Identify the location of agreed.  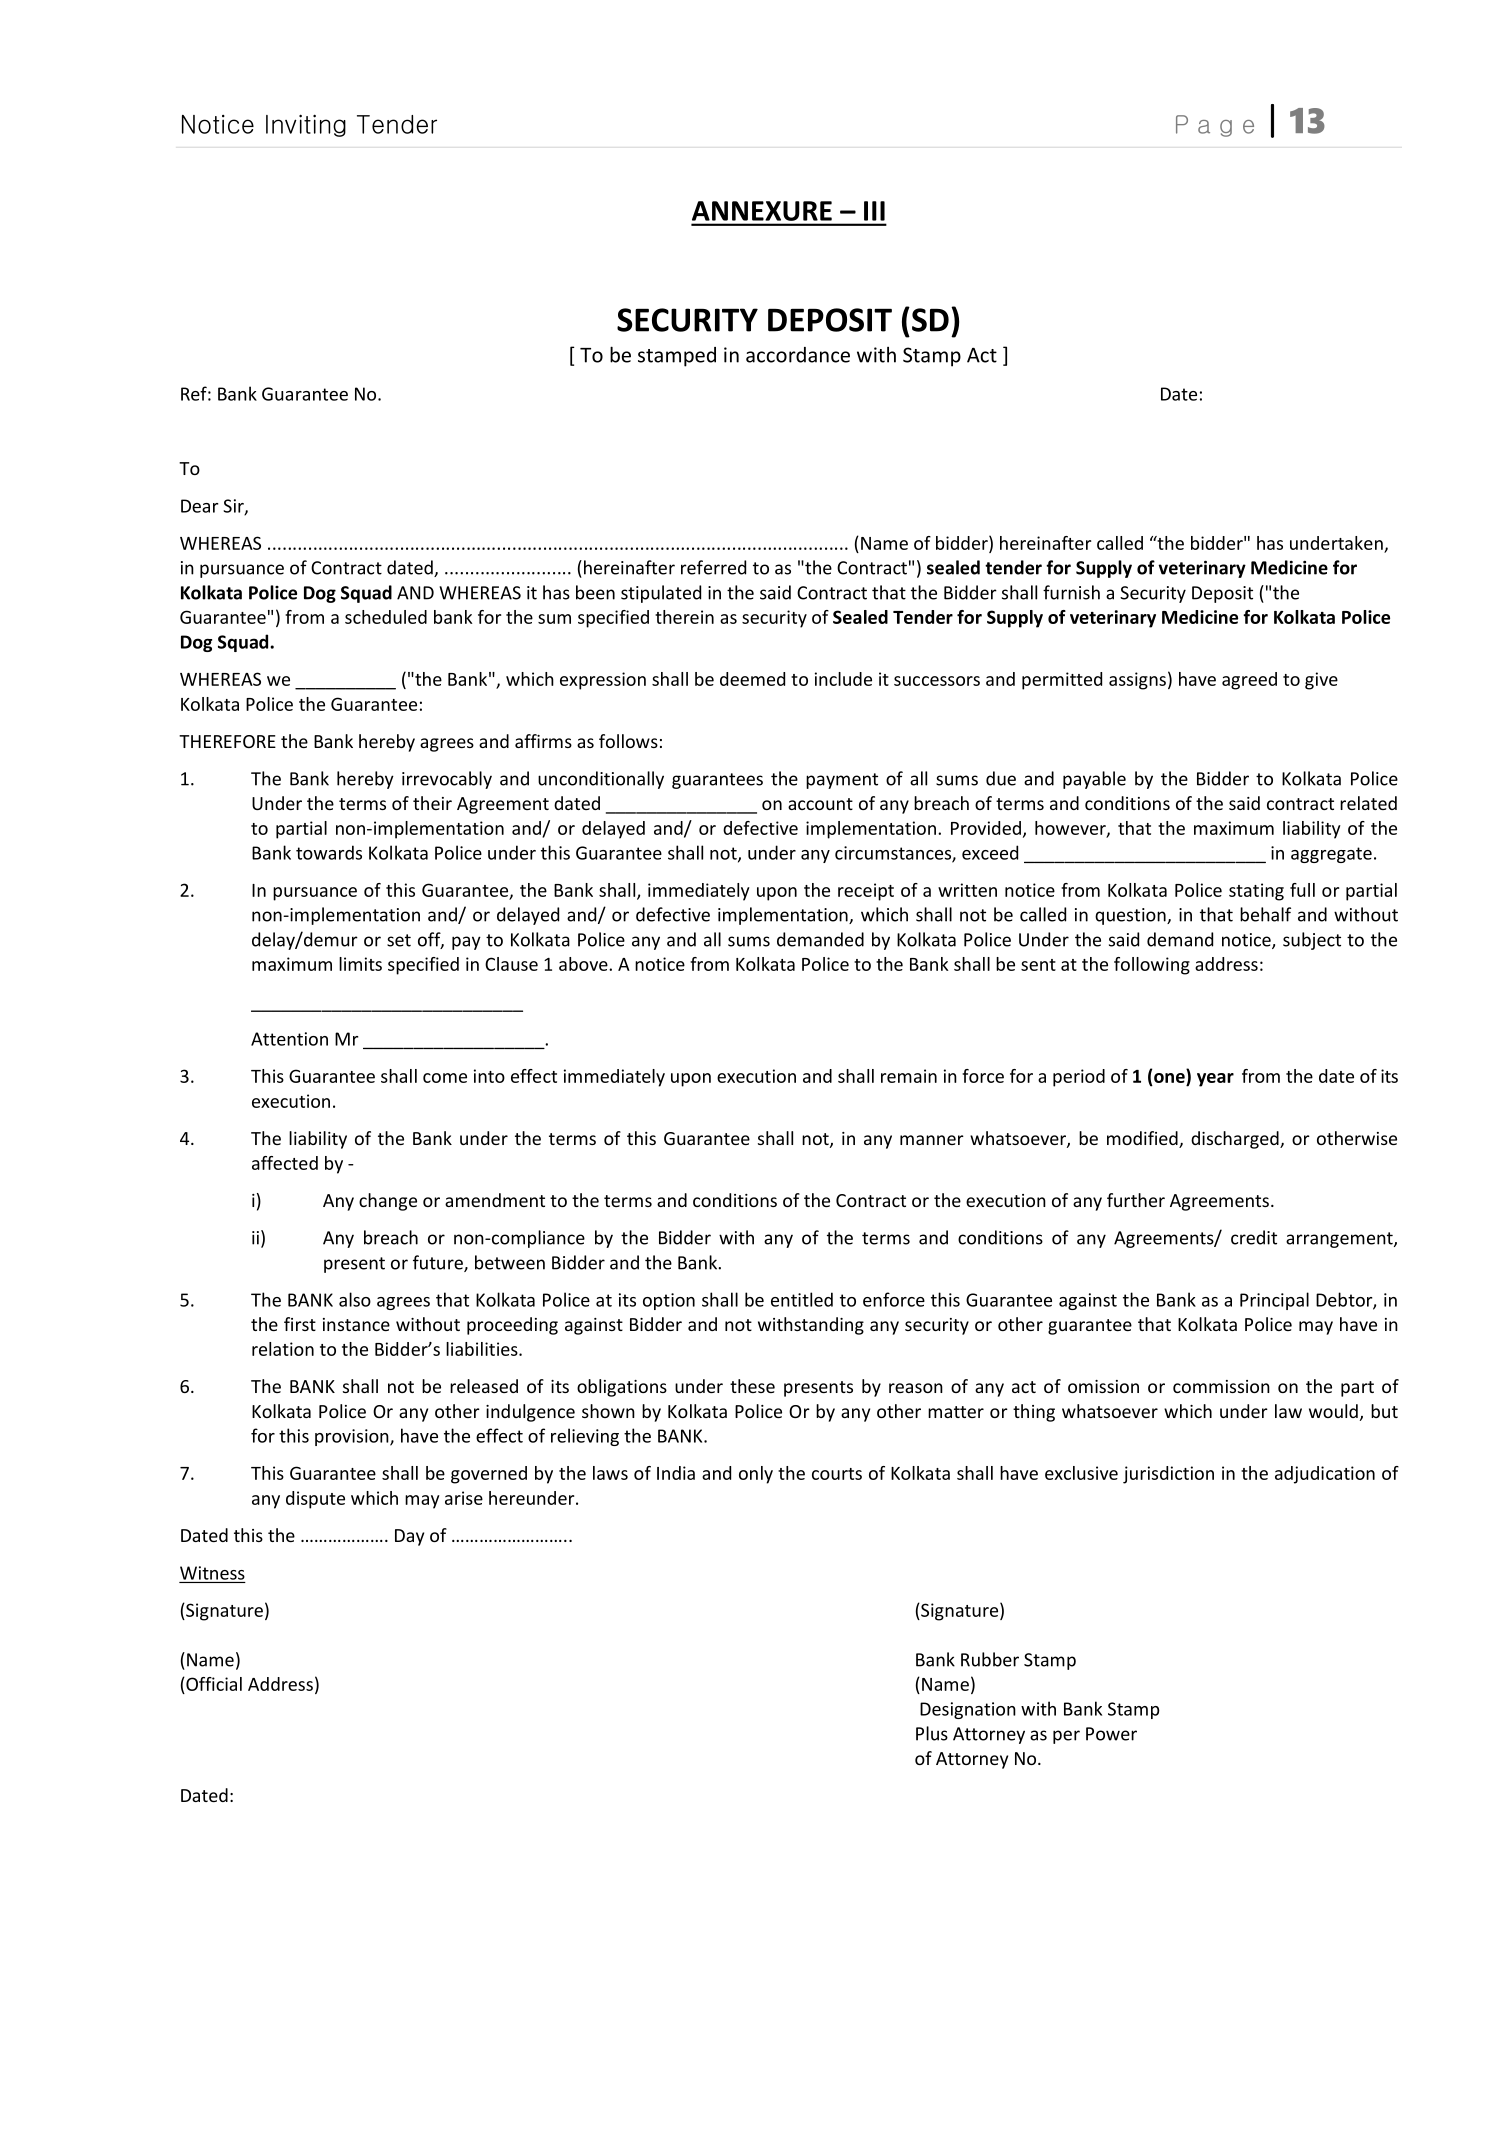
(1249, 681).
